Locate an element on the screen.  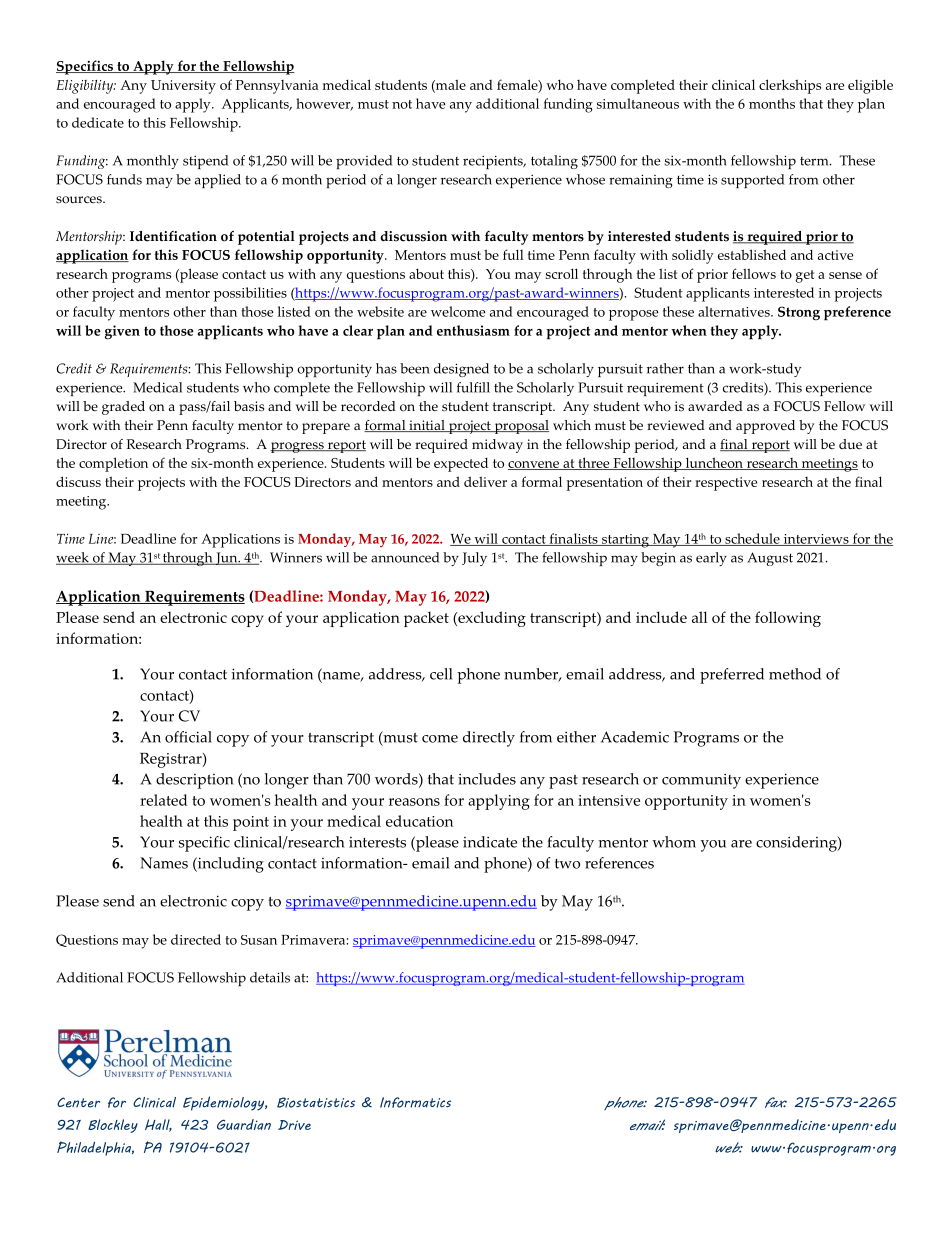
following is located at coordinates (788, 619).
